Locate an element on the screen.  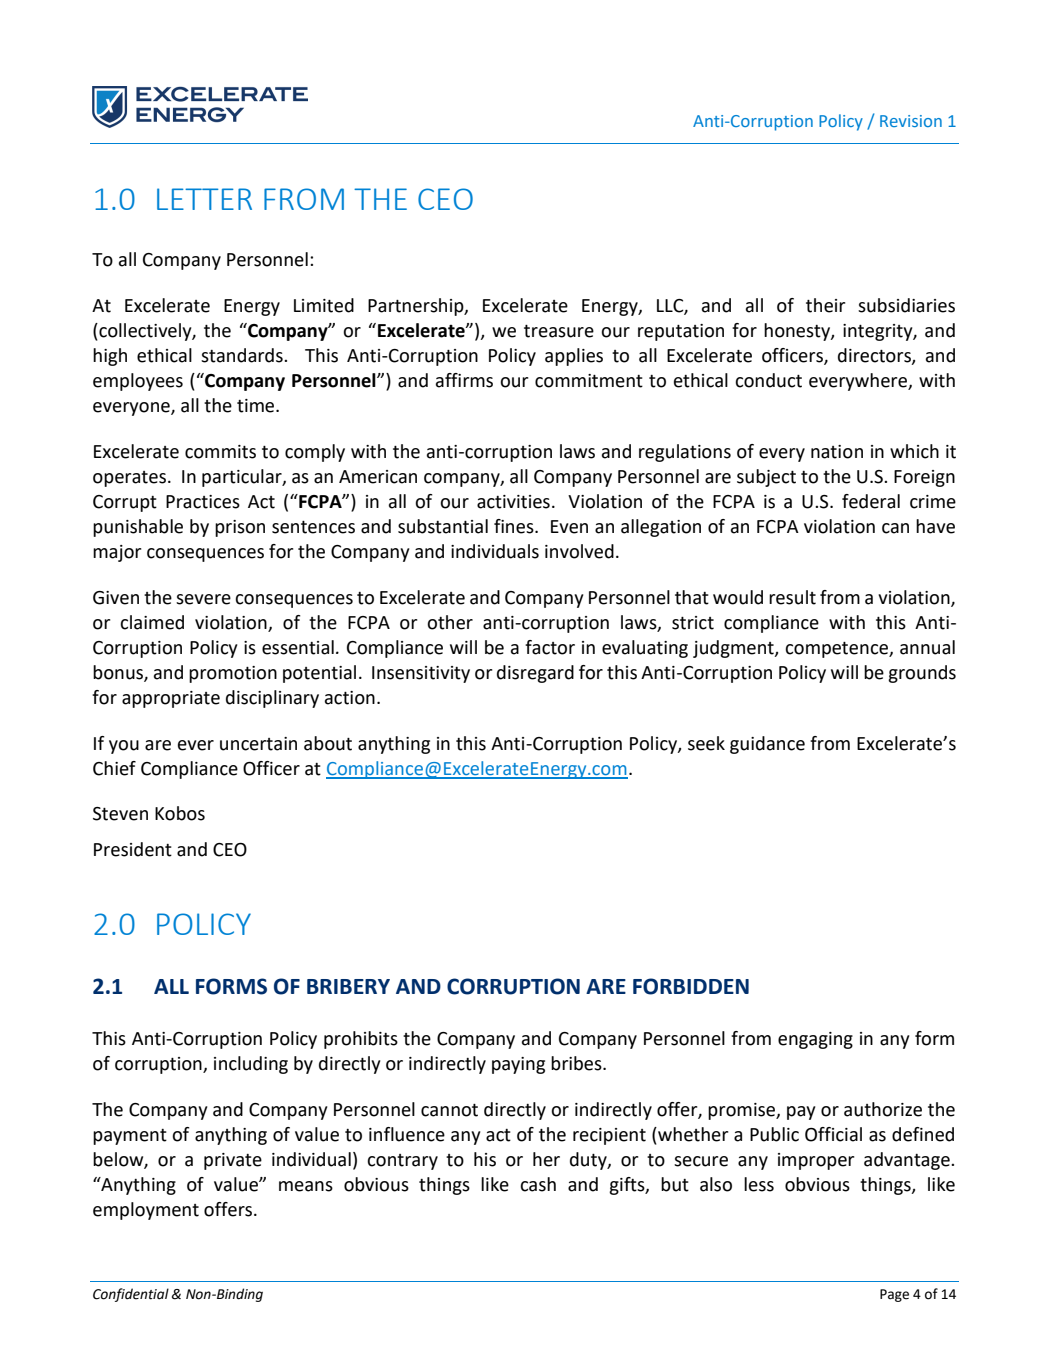
nation is located at coordinates (837, 452).
